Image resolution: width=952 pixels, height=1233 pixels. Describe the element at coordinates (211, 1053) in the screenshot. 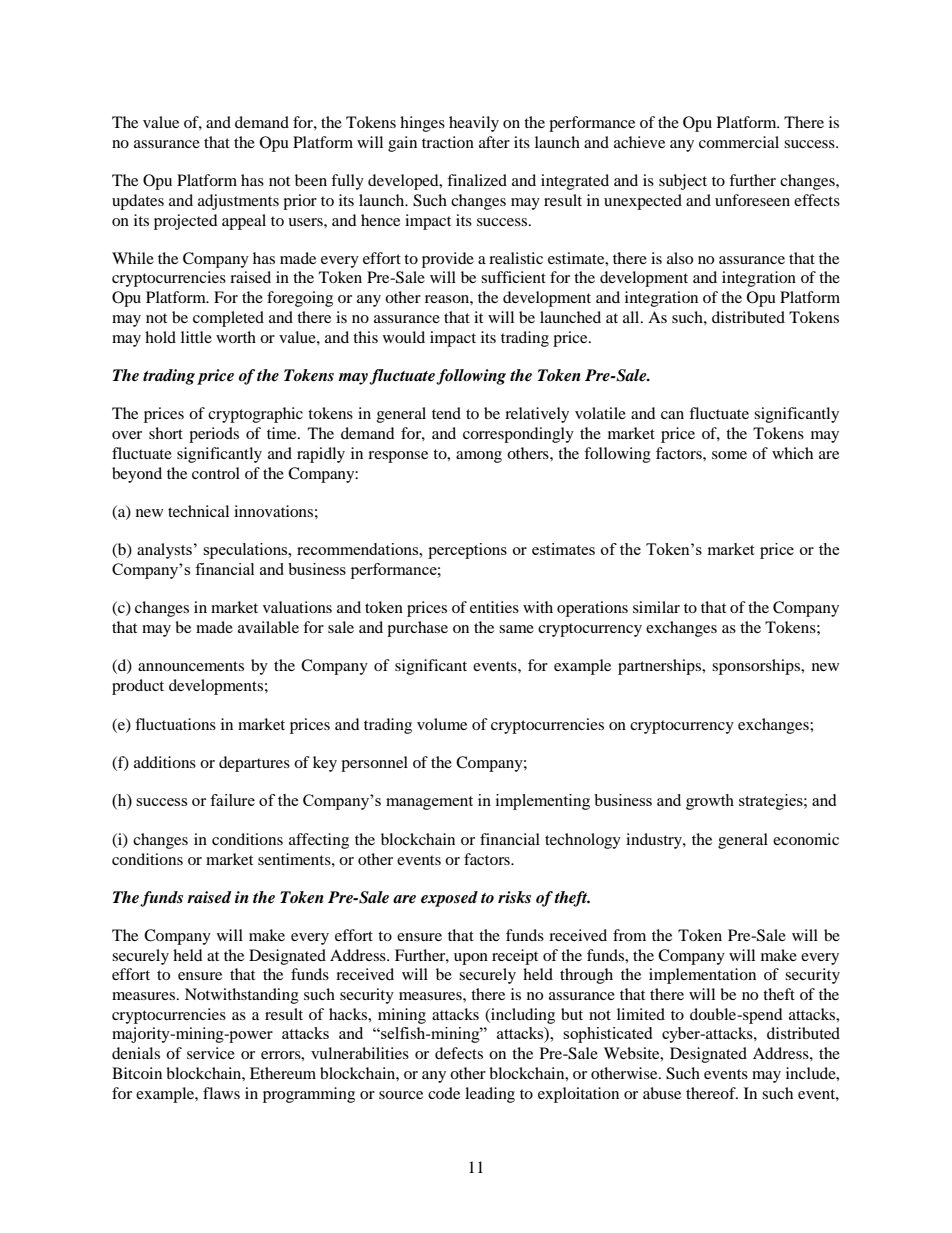

I see `service` at that location.
